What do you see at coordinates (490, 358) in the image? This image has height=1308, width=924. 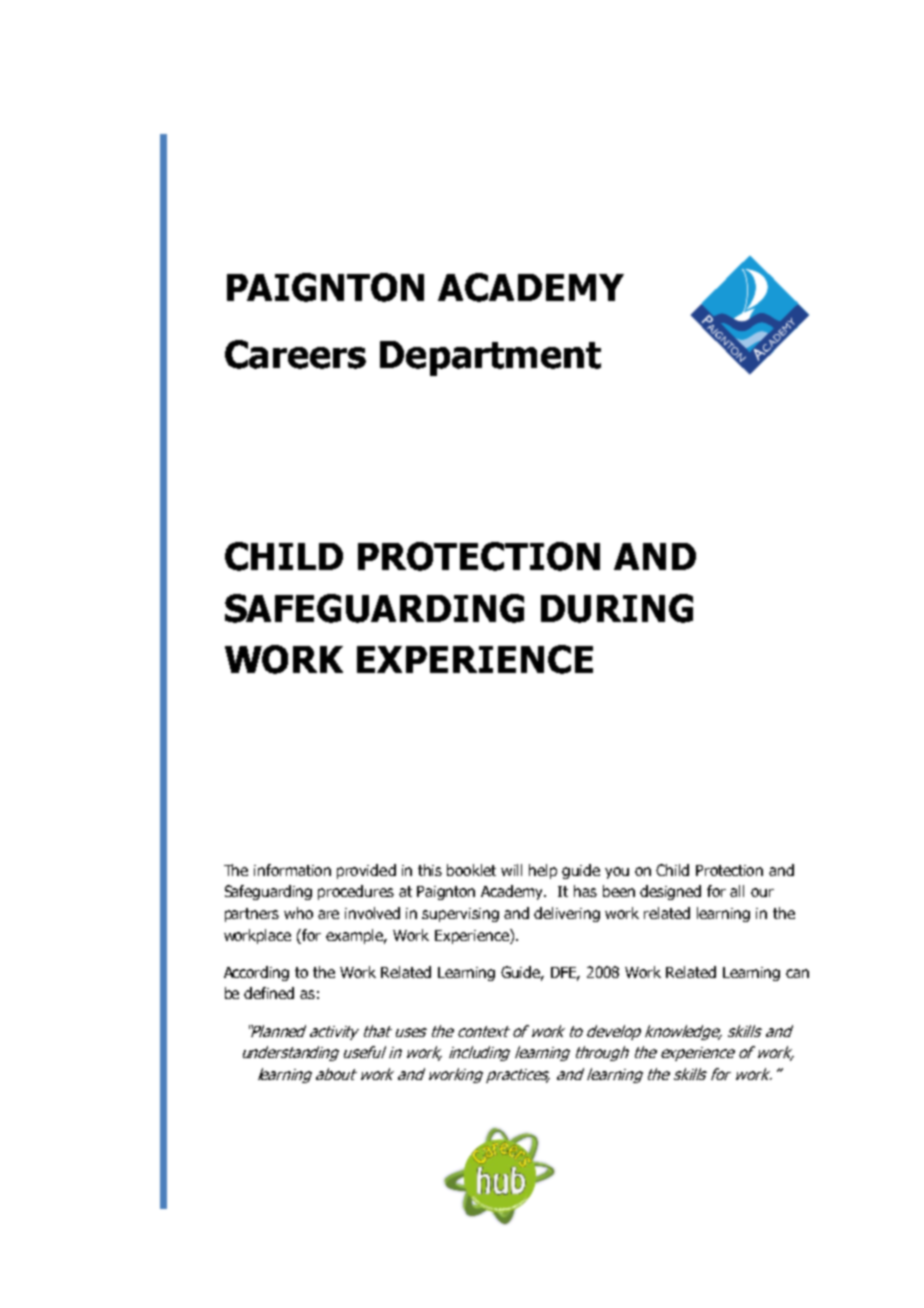 I see `Department` at bounding box center [490, 358].
